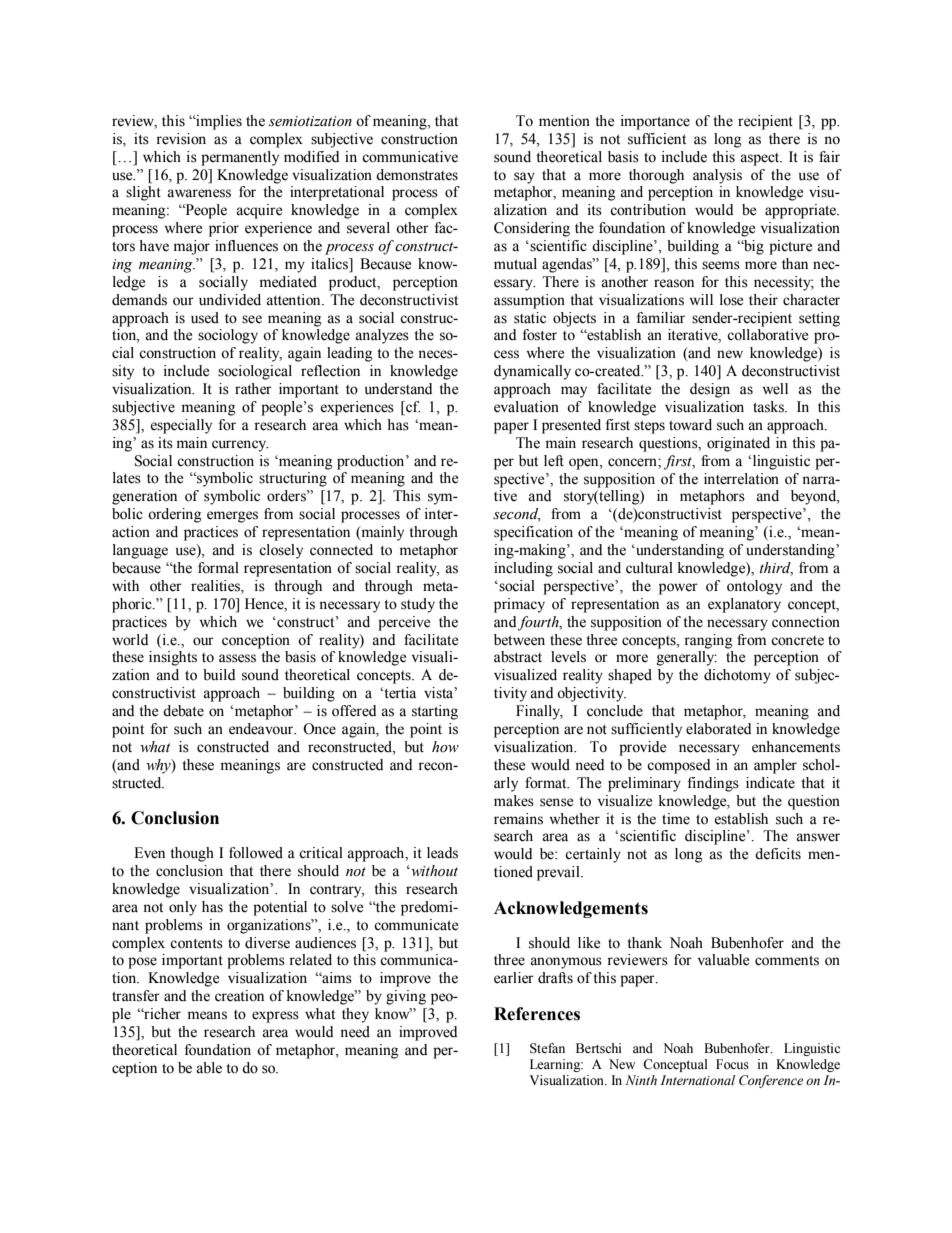 The height and width of the image is (1233, 952). Describe the element at coordinates (275, 1017) in the image. I see `express` at that location.
